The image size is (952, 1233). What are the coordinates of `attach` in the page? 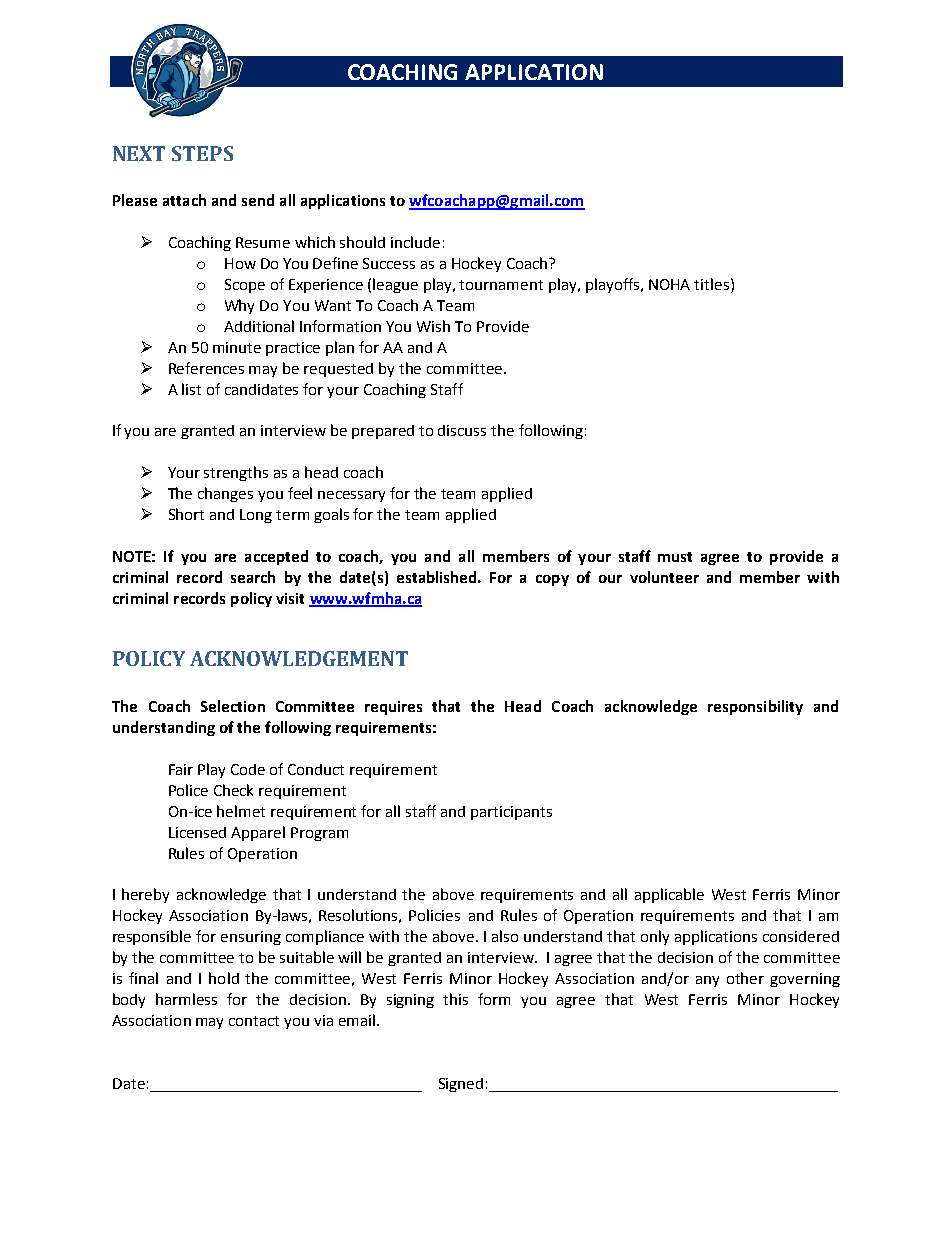 It's located at (184, 200).
